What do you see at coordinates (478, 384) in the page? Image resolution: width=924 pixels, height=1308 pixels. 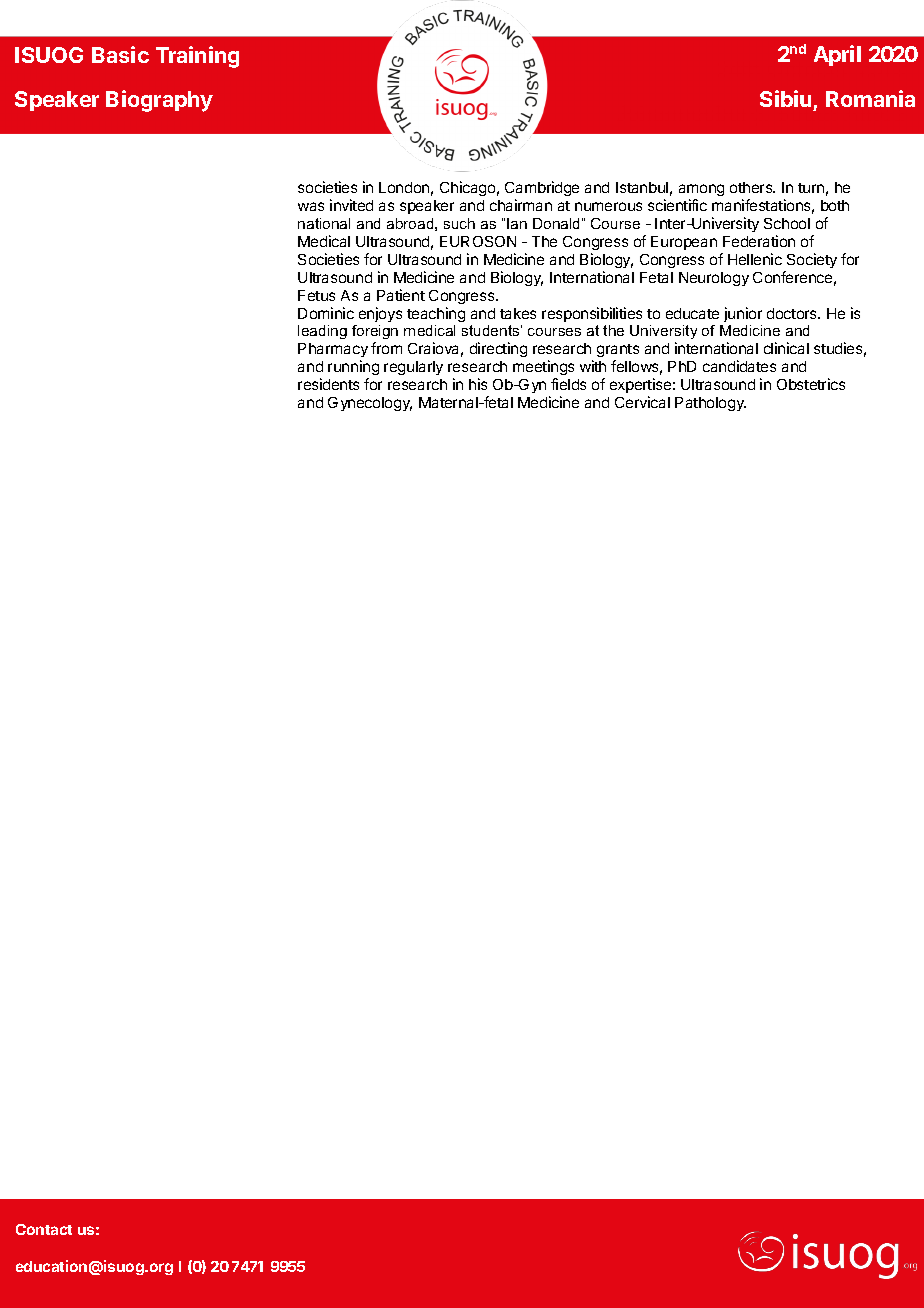 I see `his` at bounding box center [478, 384].
